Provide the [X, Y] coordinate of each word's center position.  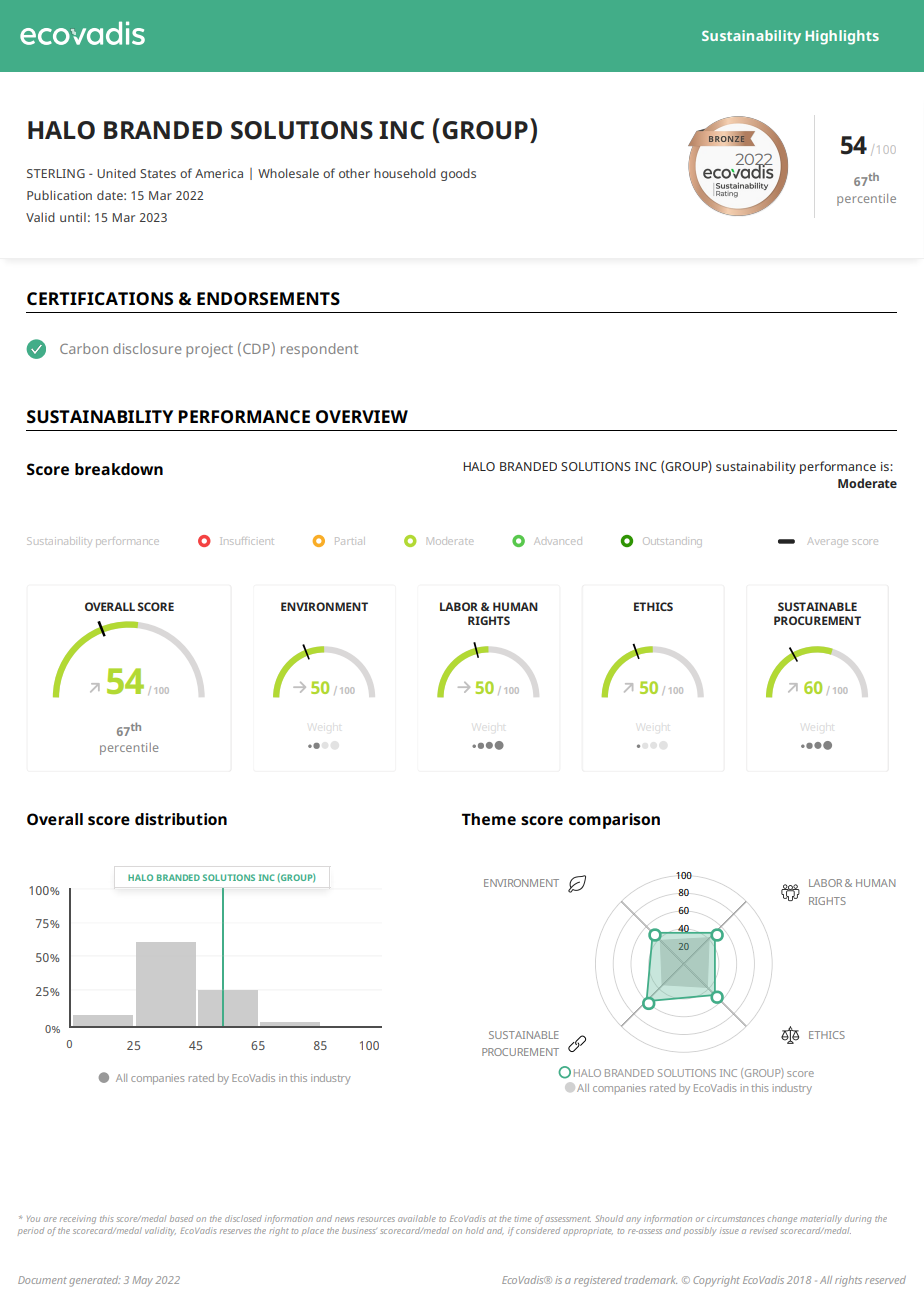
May [142, 1281]
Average [828, 542]
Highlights [842, 37]
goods [458, 174]
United [116, 173]
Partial [348, 541]
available [417, 1218]
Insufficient [247, 541]
